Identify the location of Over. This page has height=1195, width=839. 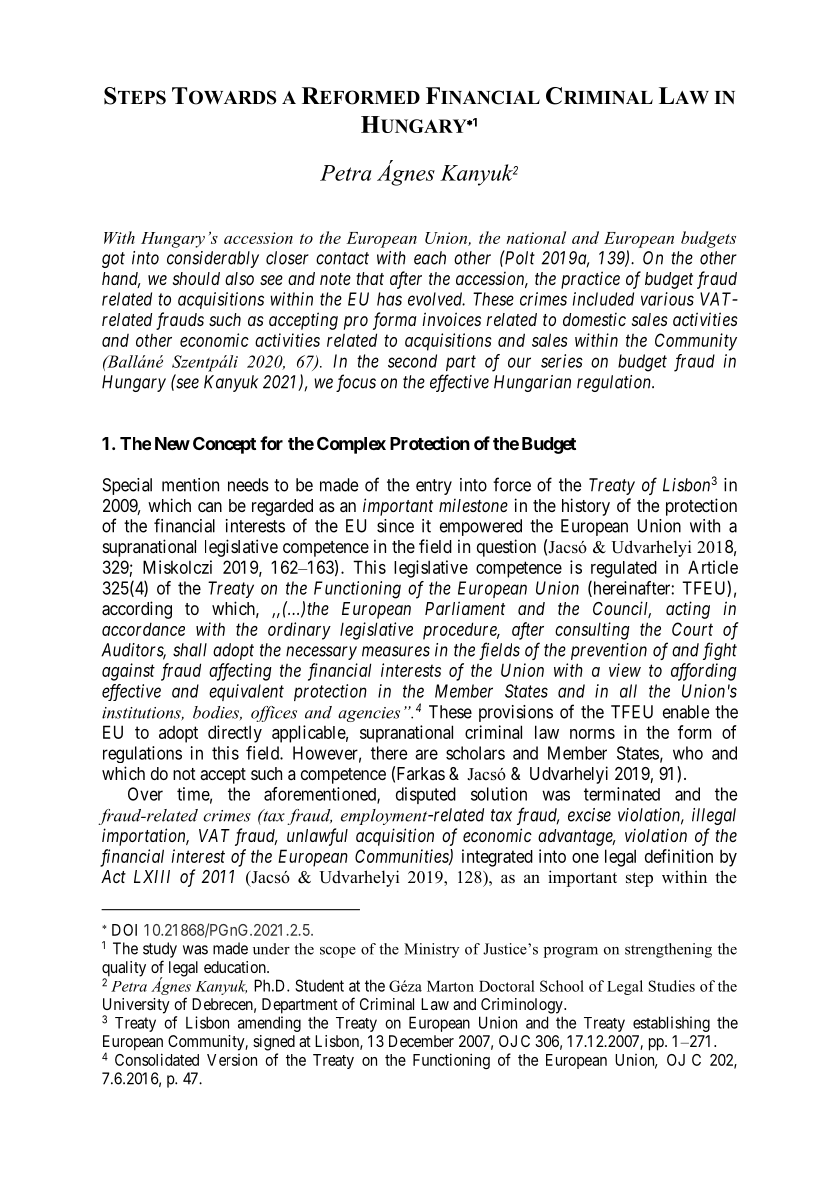
(145, 794).
